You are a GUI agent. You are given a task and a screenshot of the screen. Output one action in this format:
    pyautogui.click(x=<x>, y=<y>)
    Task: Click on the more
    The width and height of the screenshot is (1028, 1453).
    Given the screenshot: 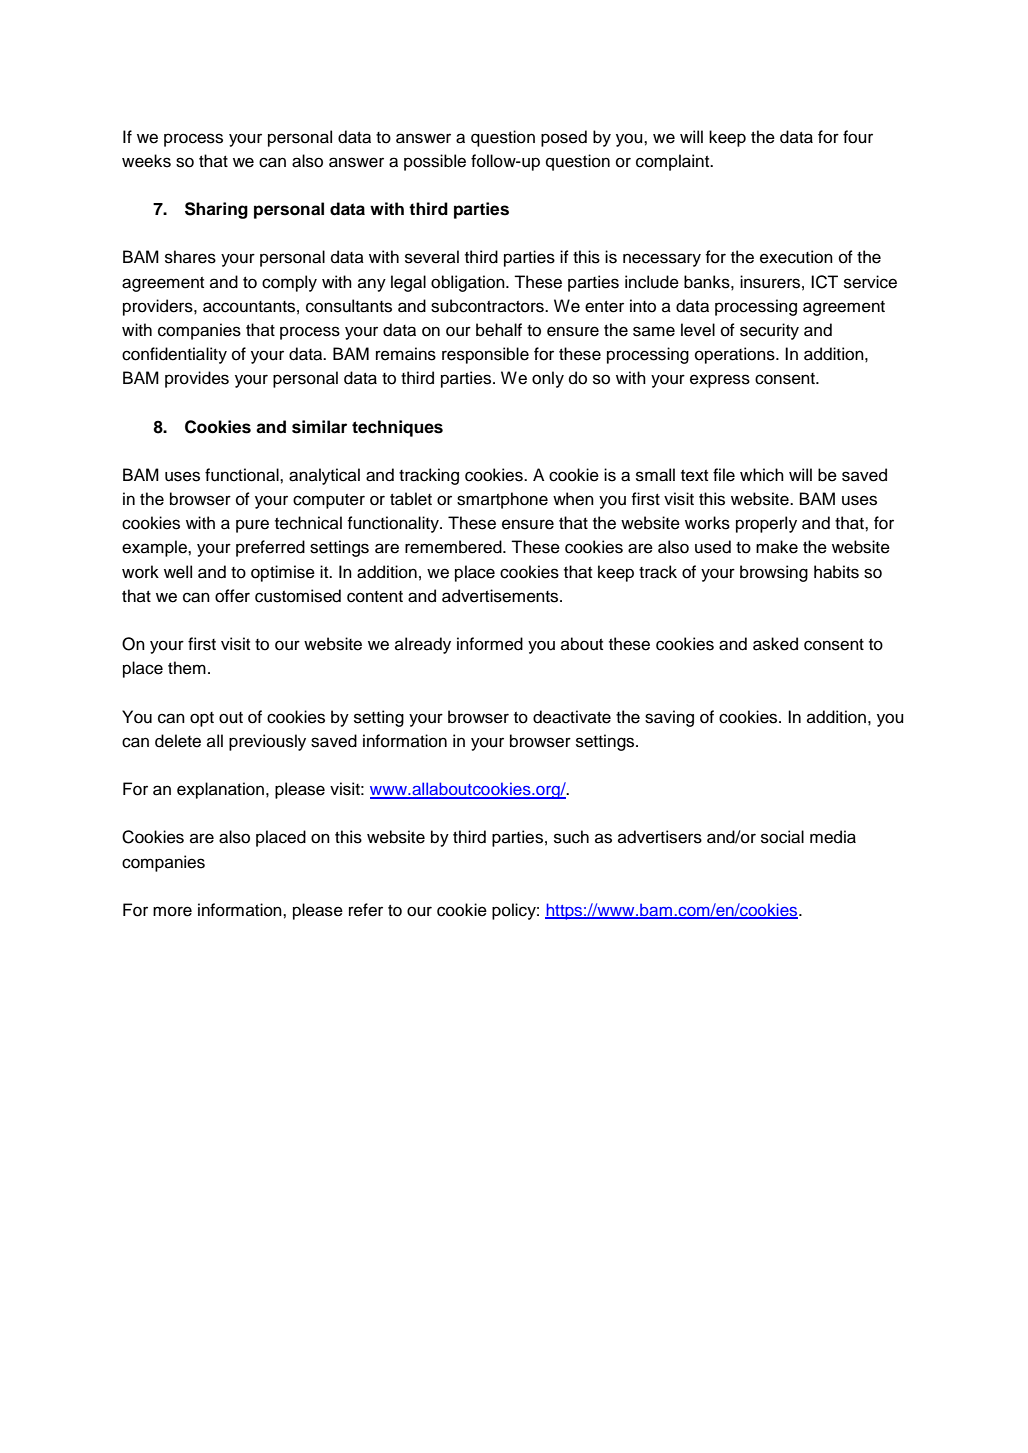 What is the action you would take?
    pyautogui.click(x=172, y=911)
